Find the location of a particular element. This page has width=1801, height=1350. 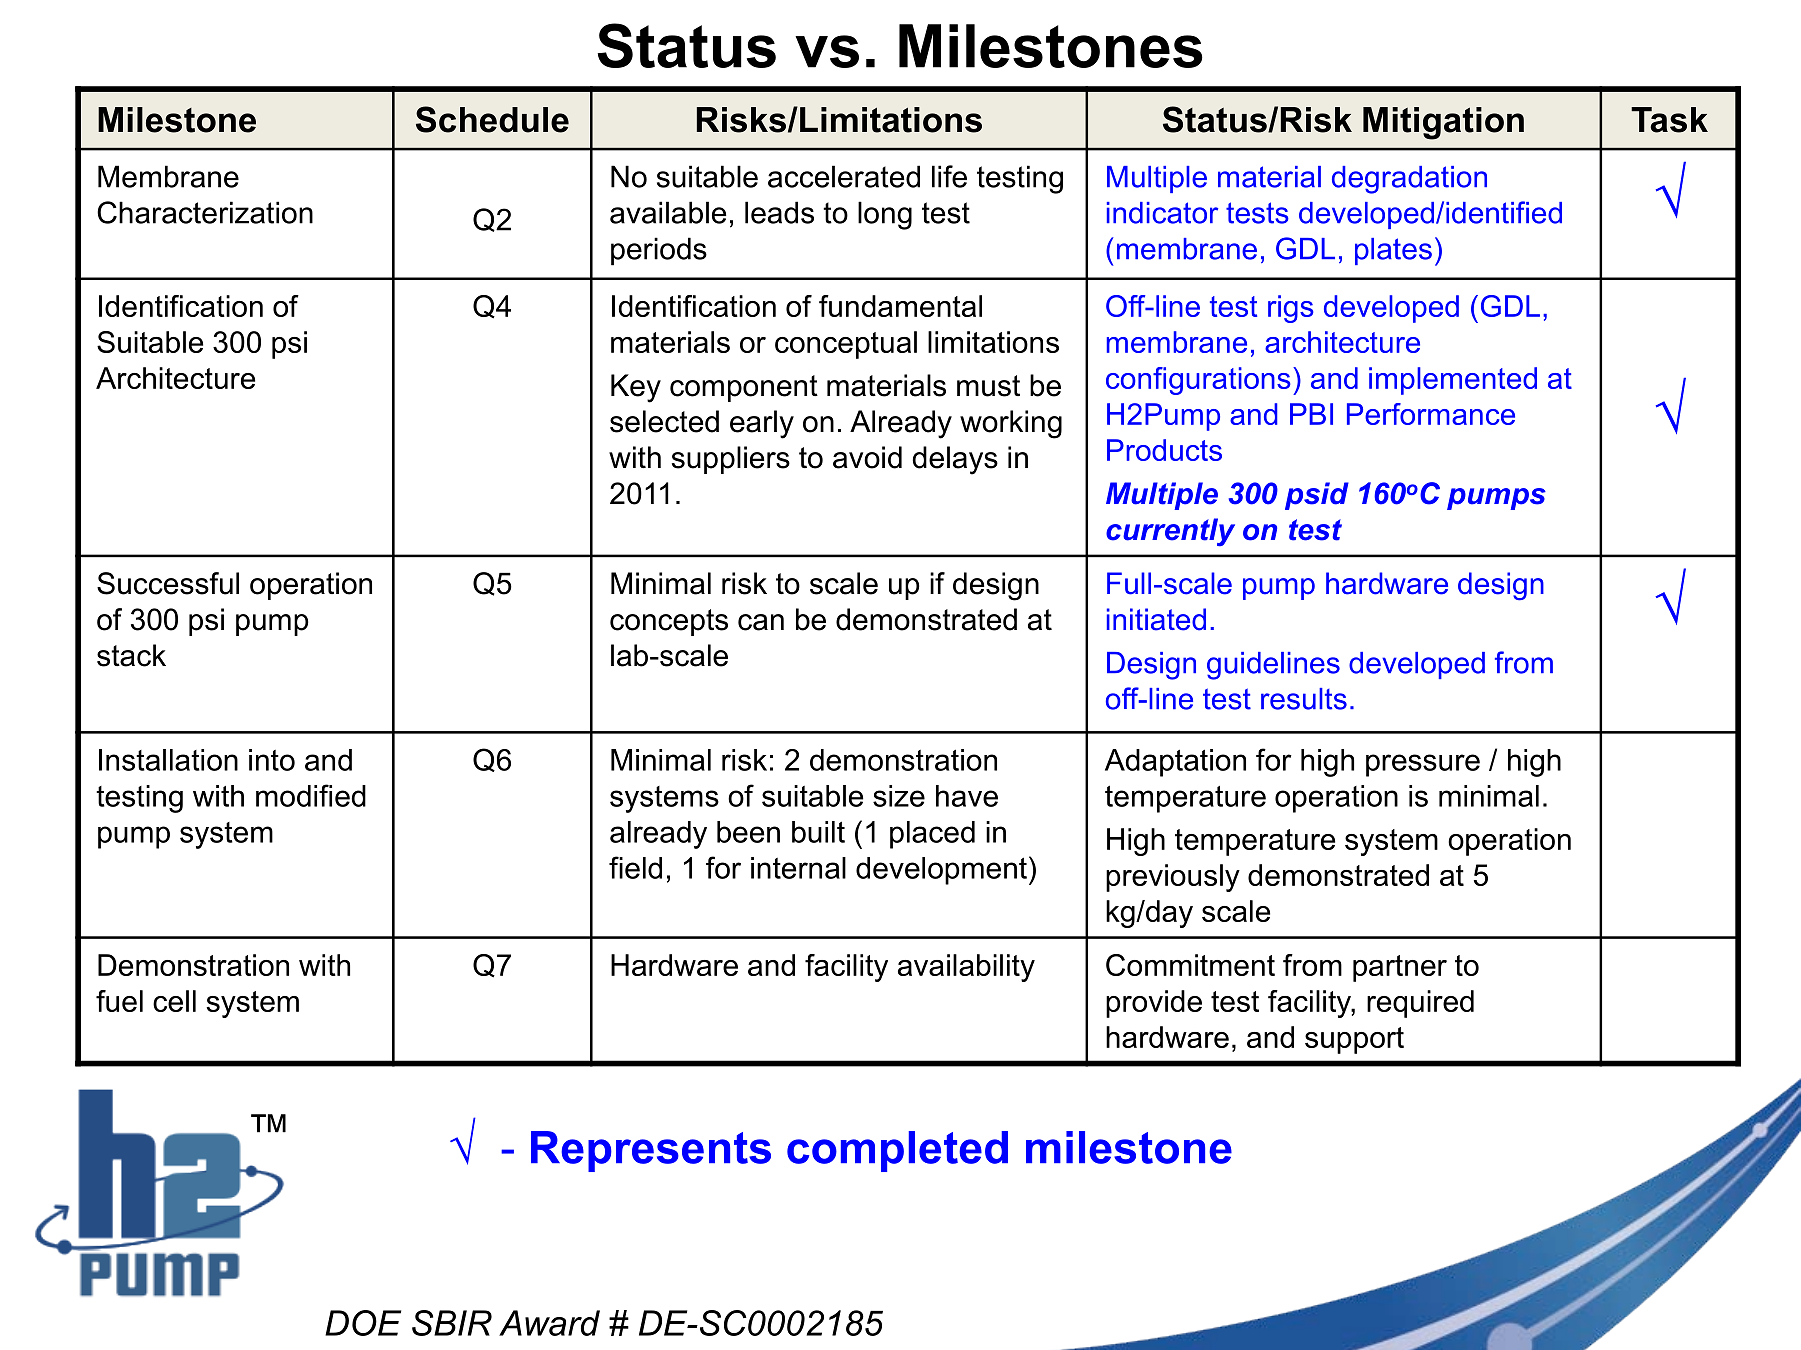

pressure is located at coordinates (1423, 765).
